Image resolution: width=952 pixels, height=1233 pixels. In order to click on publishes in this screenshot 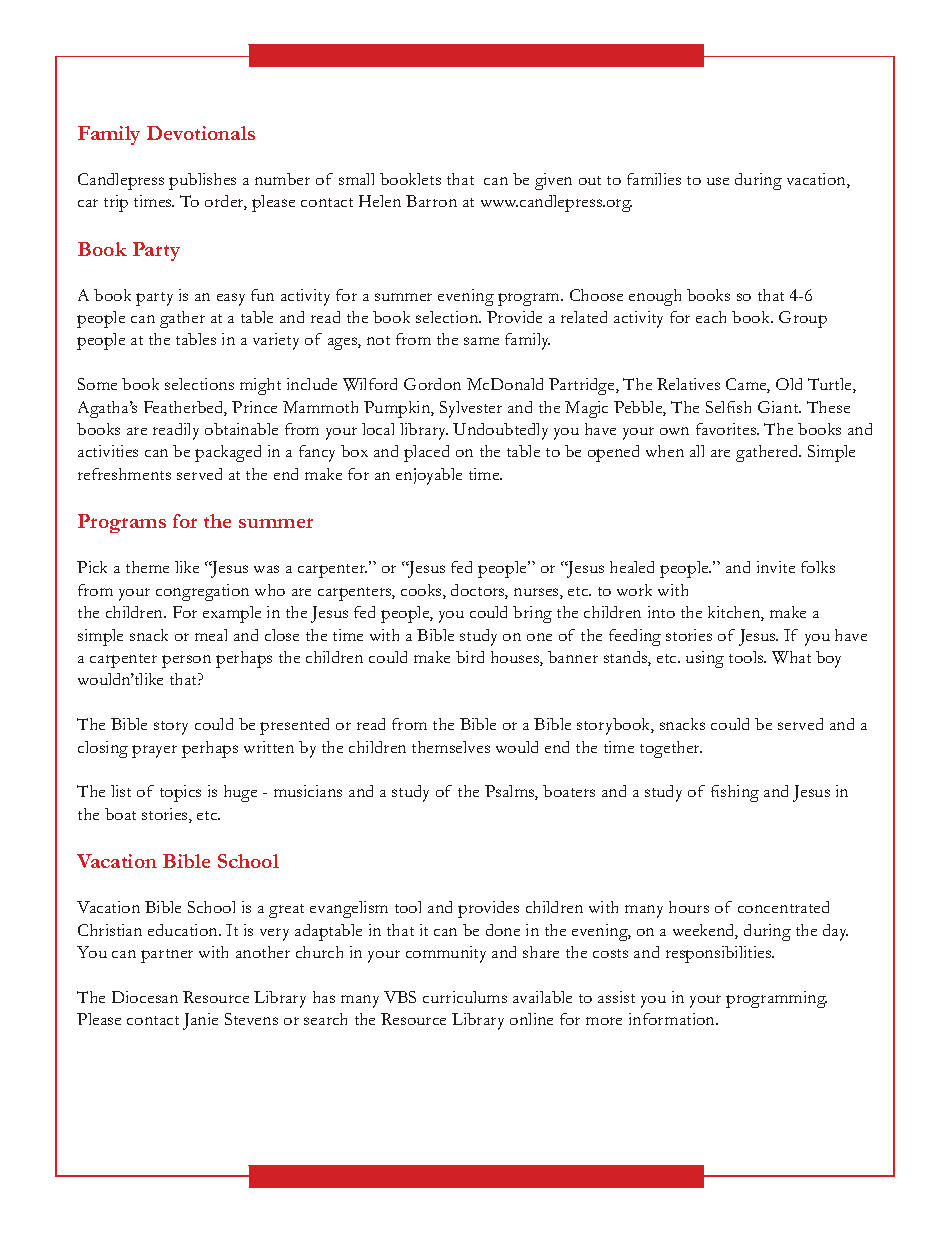, I will do `click(202, 181)`.
